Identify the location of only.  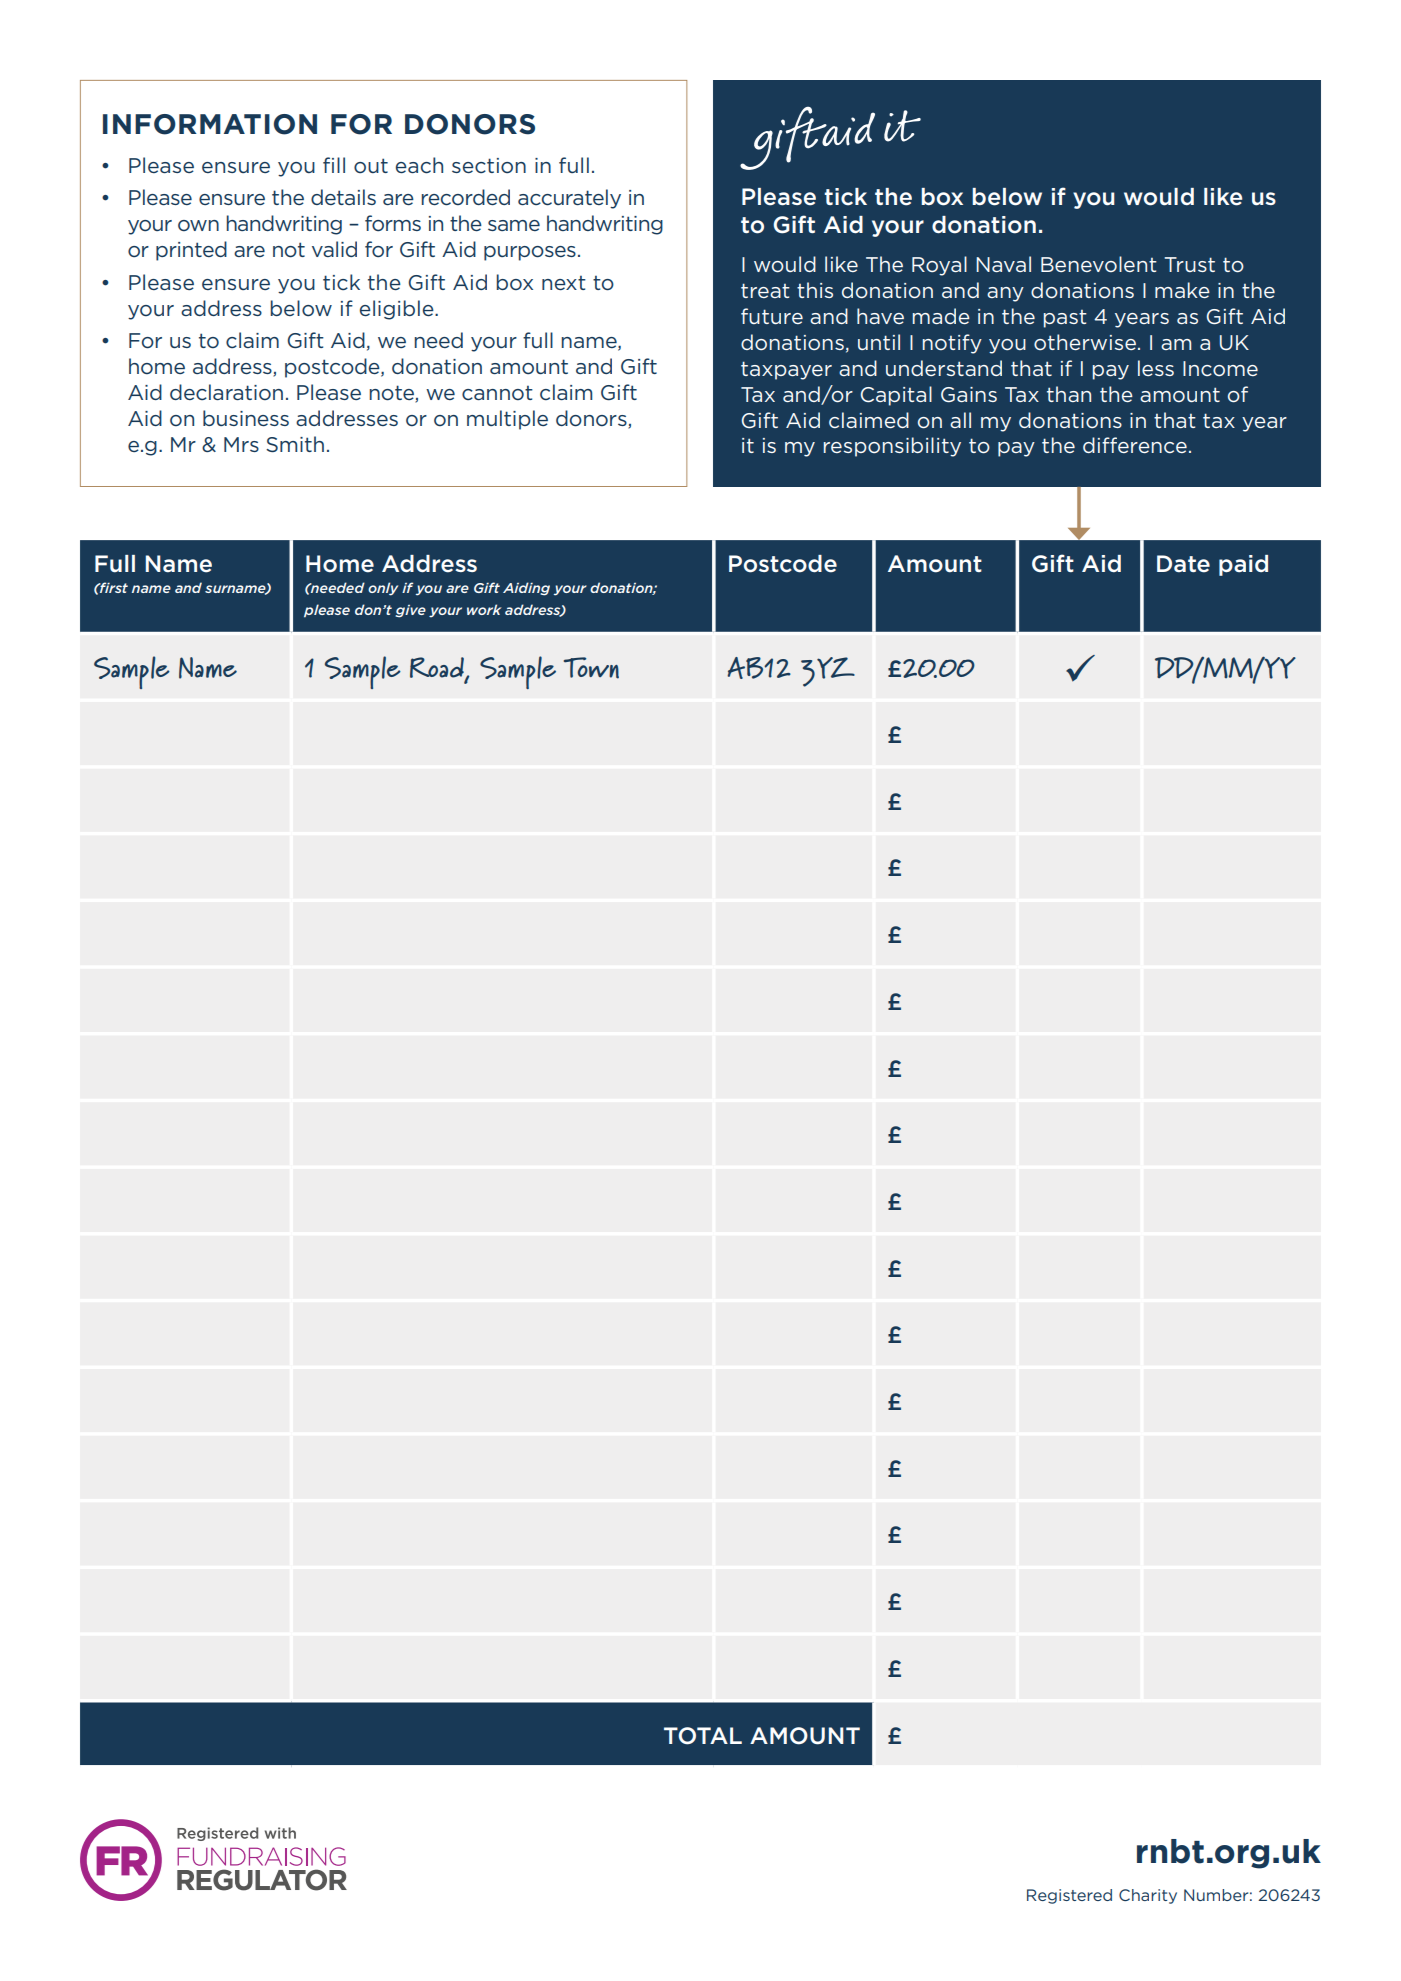
(383, 589).
